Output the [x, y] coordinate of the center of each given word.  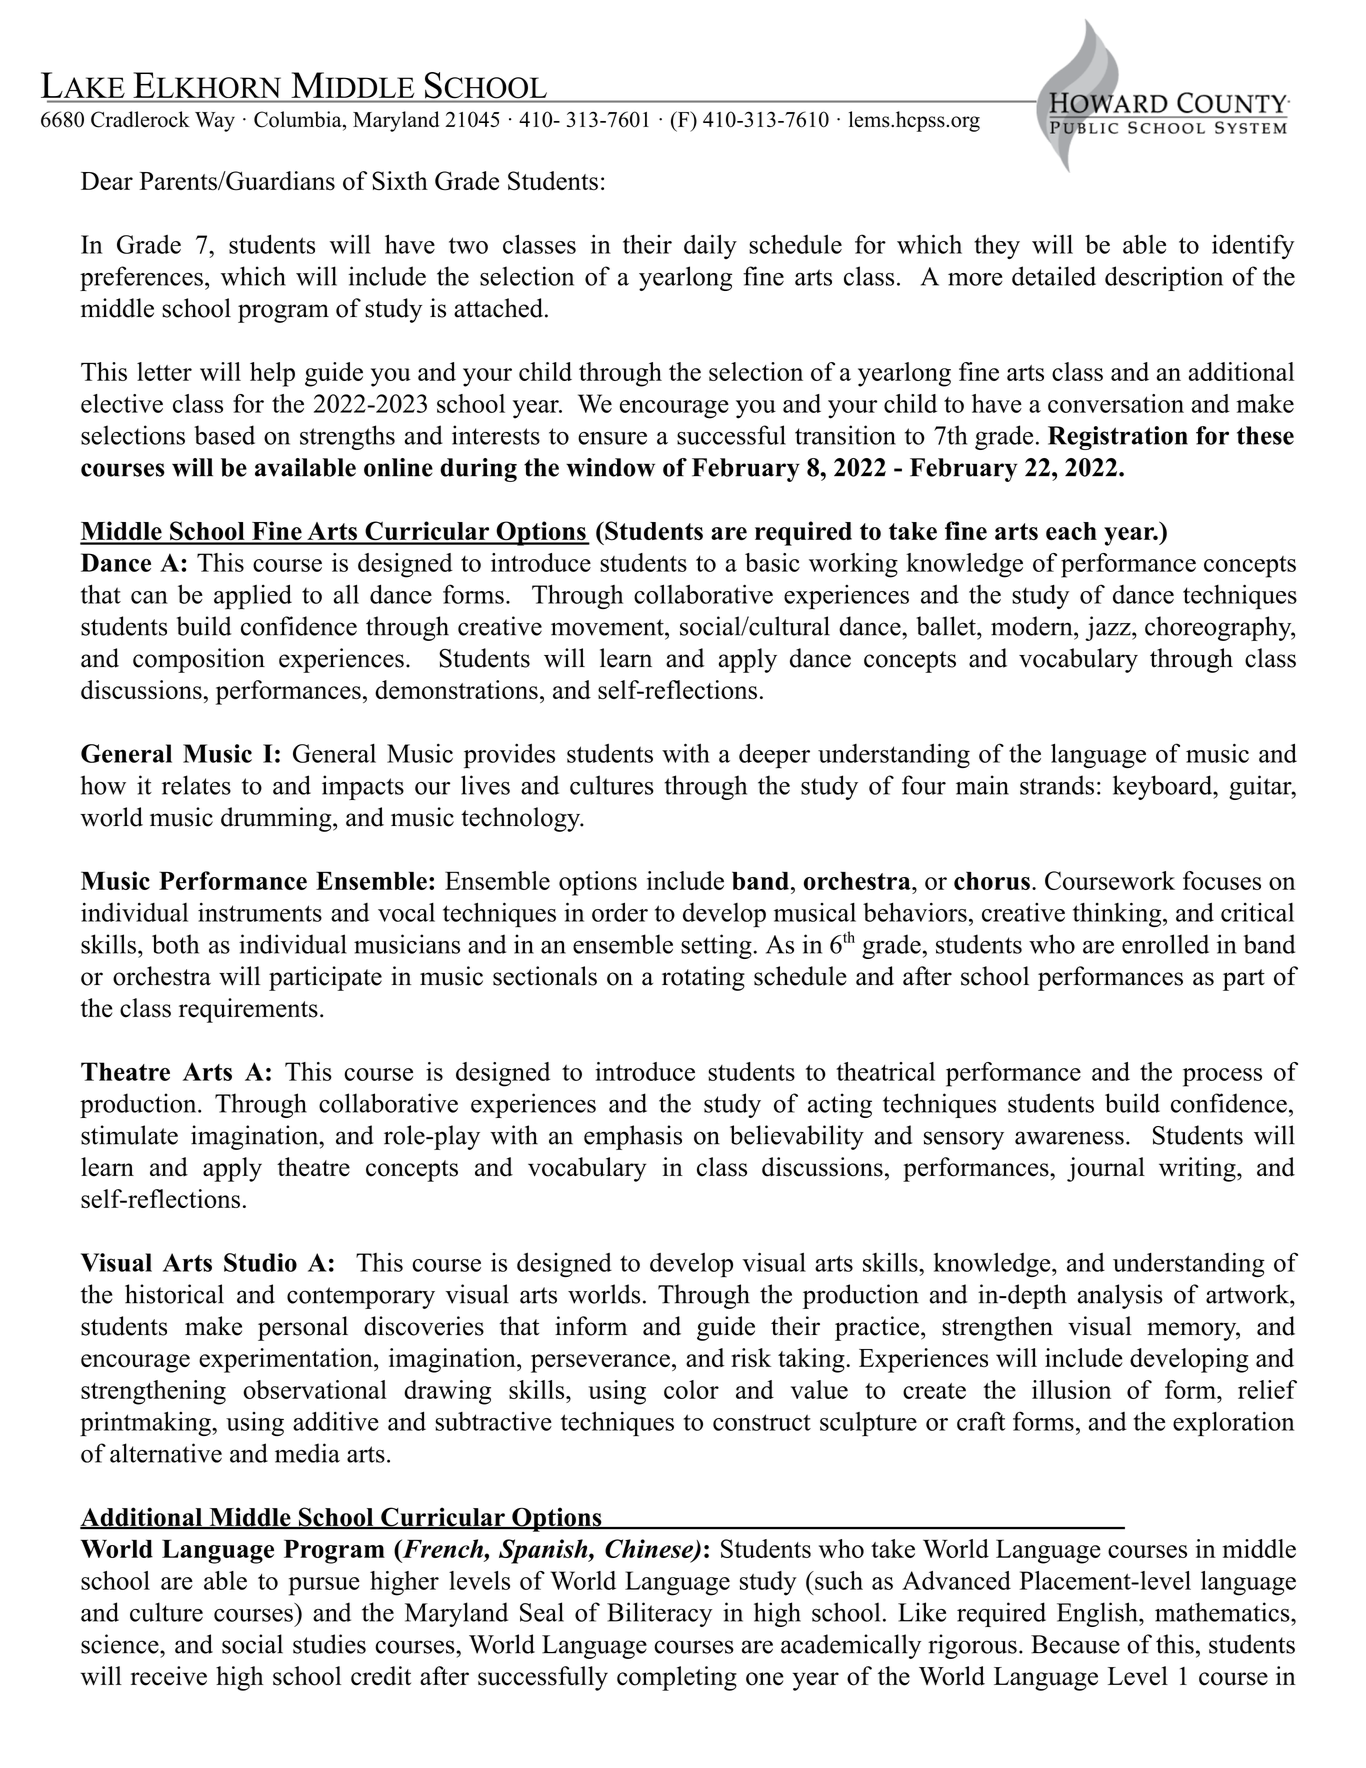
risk [751, 1358]
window [610, 467]
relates [196, 785]
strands [1057, 785]
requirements [248, 1010]
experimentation [287, 1360]
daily [710, 246]
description [1164, 278]
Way [215, 122]
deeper [774, 756]
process [1222, 1077]
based [224, 435]
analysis [1120, 1296]
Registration [1118, 438]
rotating [703, 978]
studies [329, 1644]
